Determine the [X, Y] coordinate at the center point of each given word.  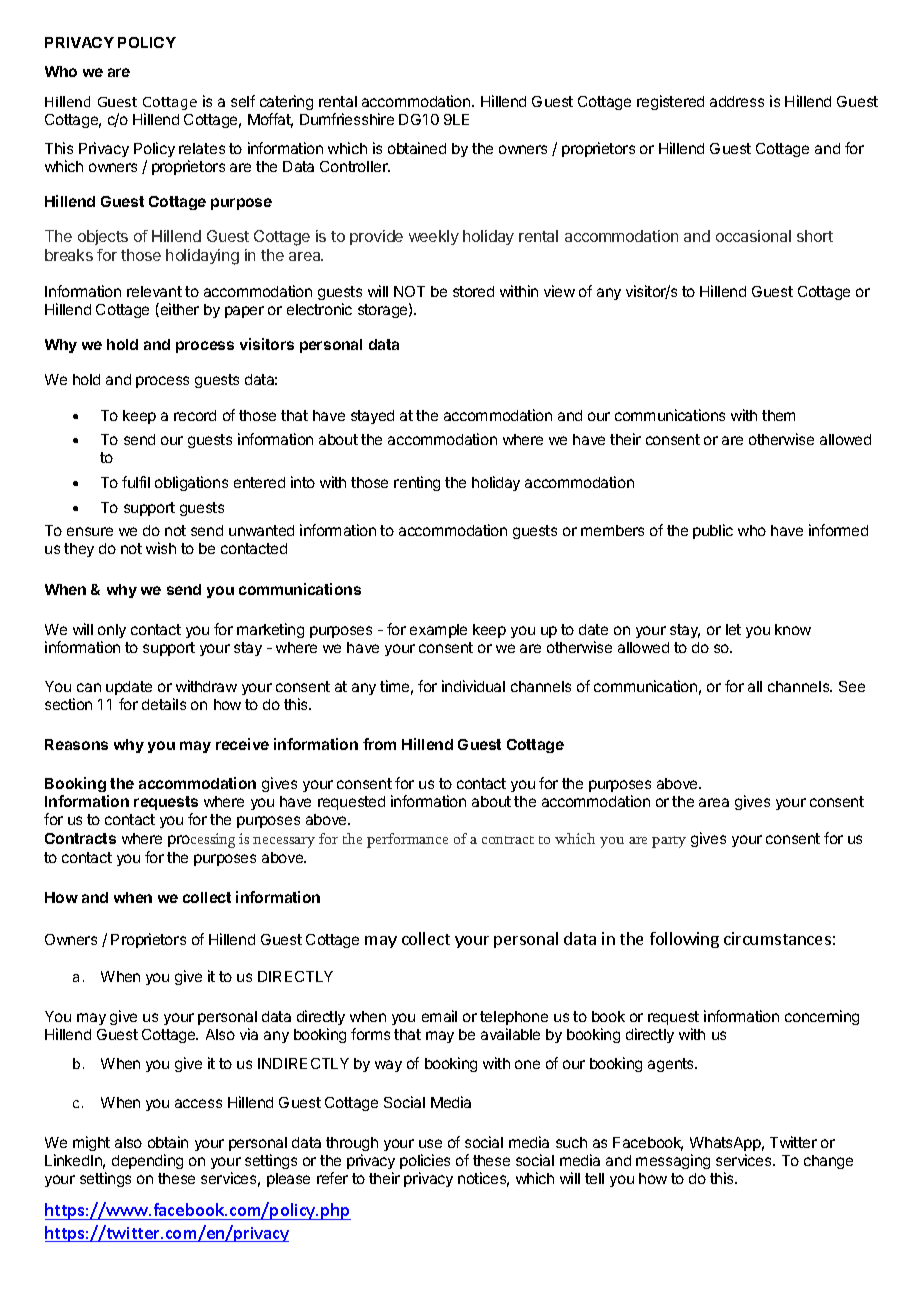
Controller [355, 166]
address [737, 101]
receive [242, 744]
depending [147, 1161]
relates [202, 148]
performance [407, 840]
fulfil [136, 482]
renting [417, 483]
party [669, 842]
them [778, 415]
